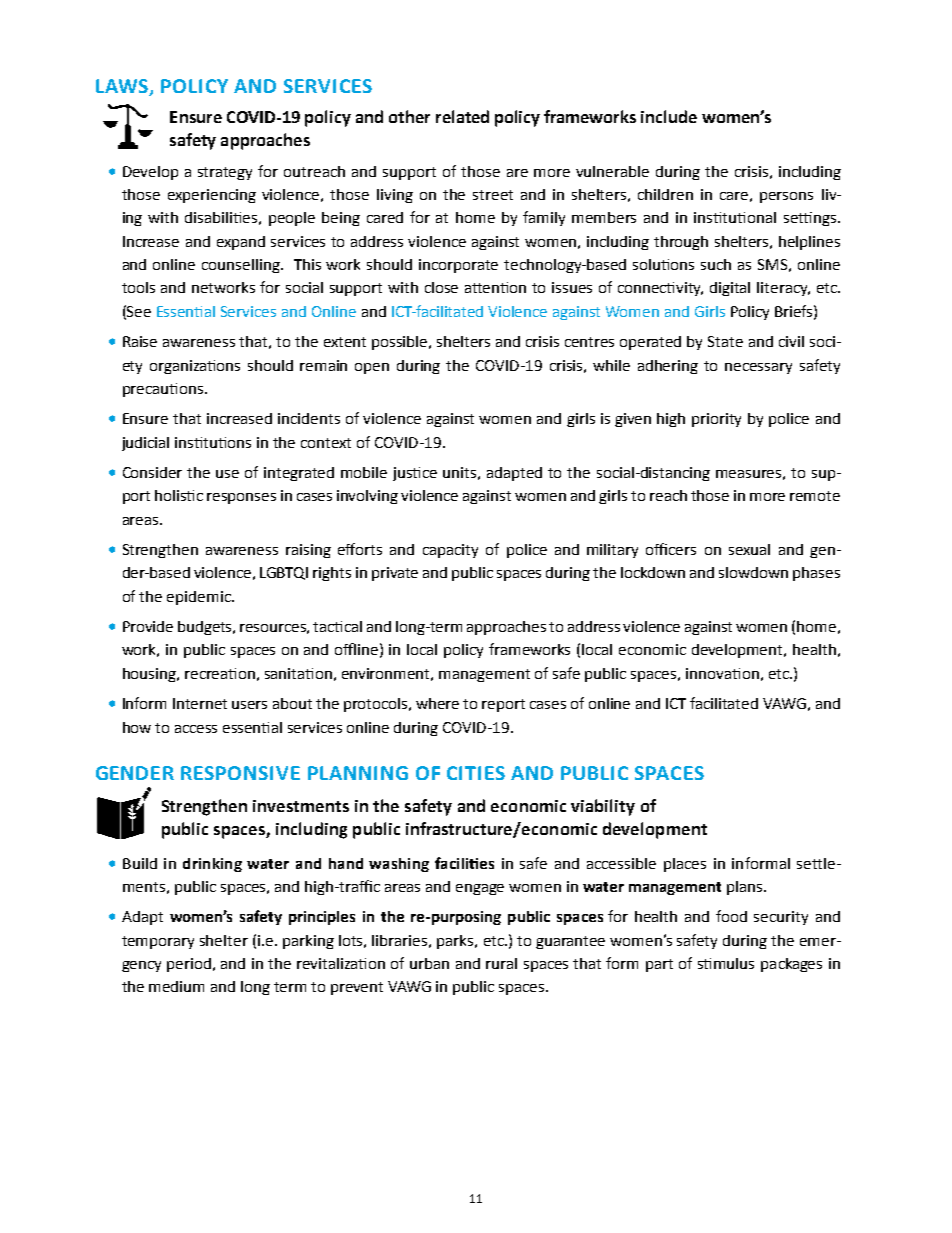  Describe the element at coordinates (749, 549) in the screenshot. I see `sexual` at that location.
